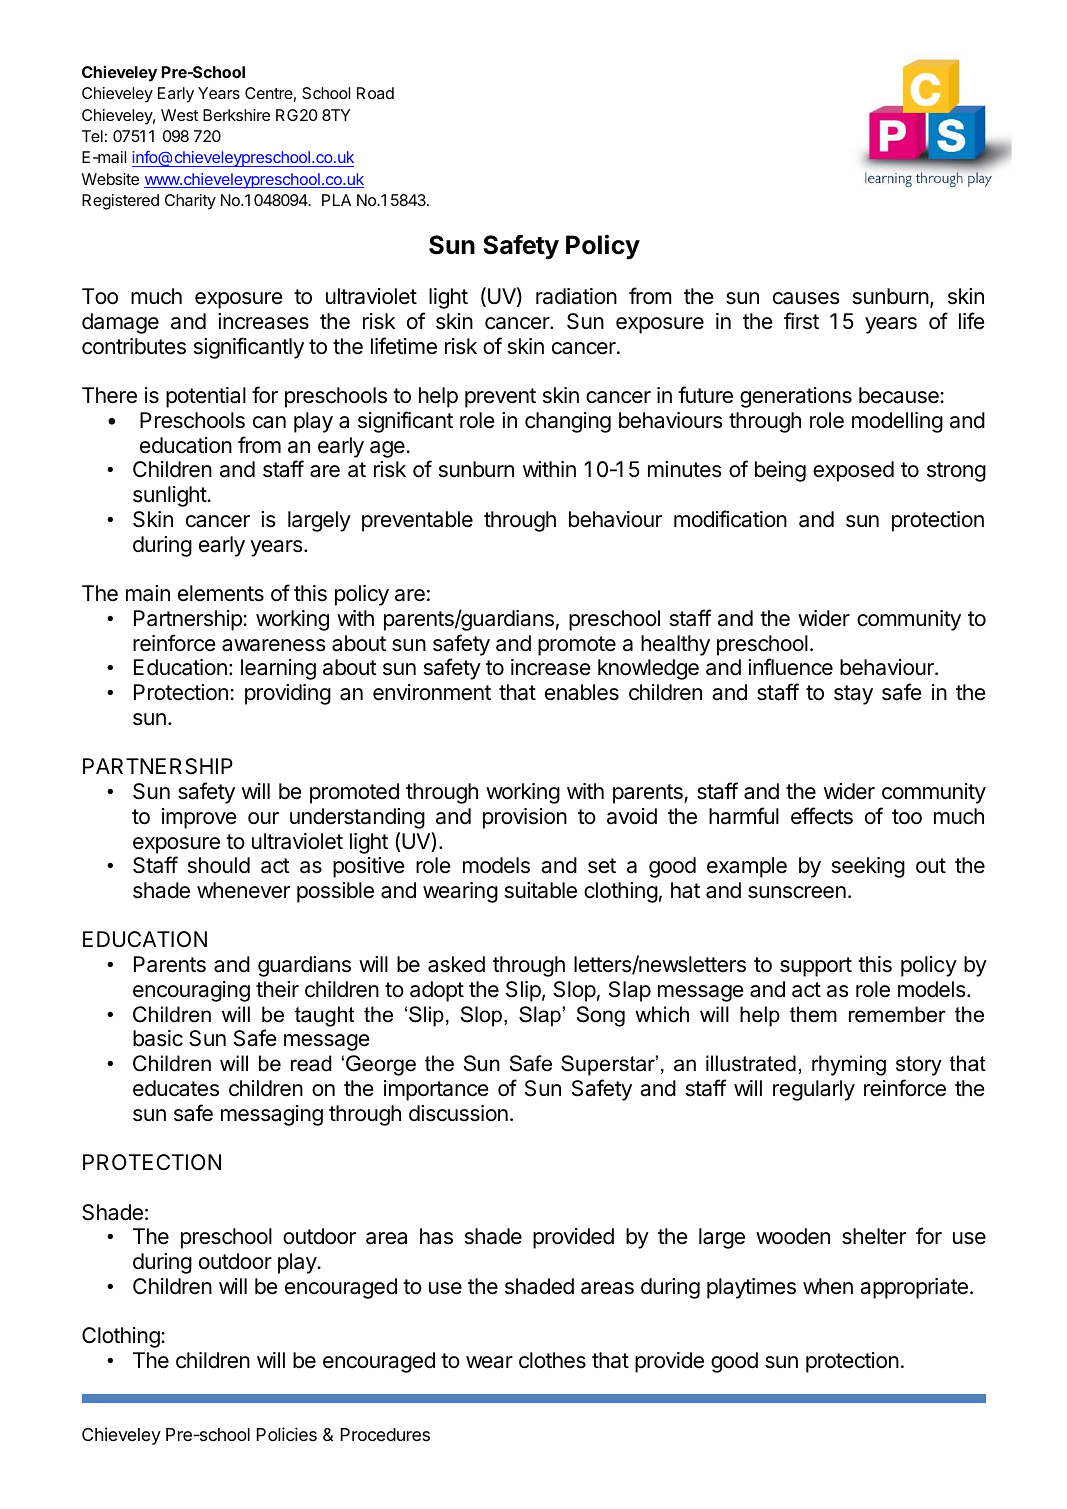  I want to click on effects, so click(822, 816).
